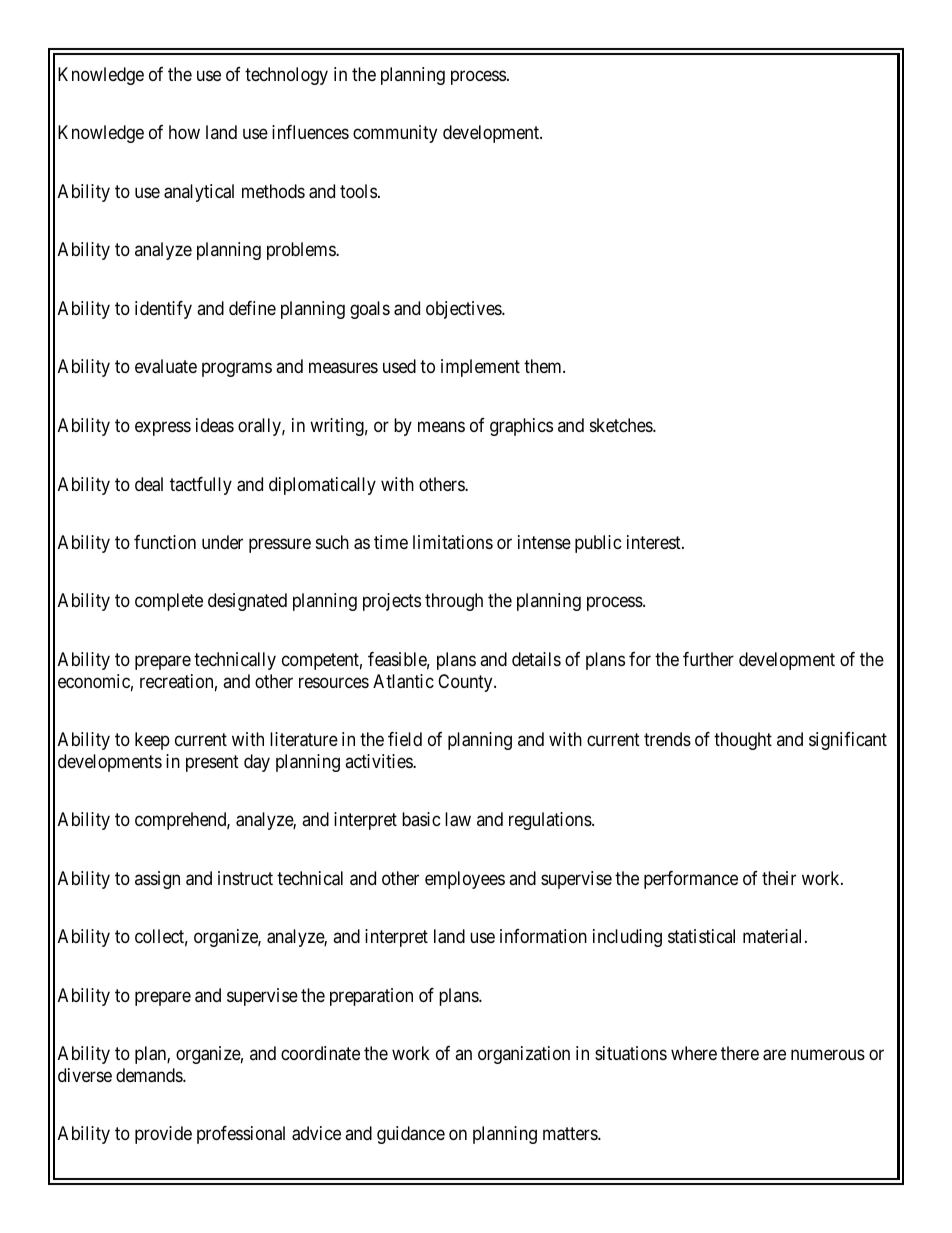  Describe the element at coordinates (458, 819) in the screenshot. I see `law` at that location.
